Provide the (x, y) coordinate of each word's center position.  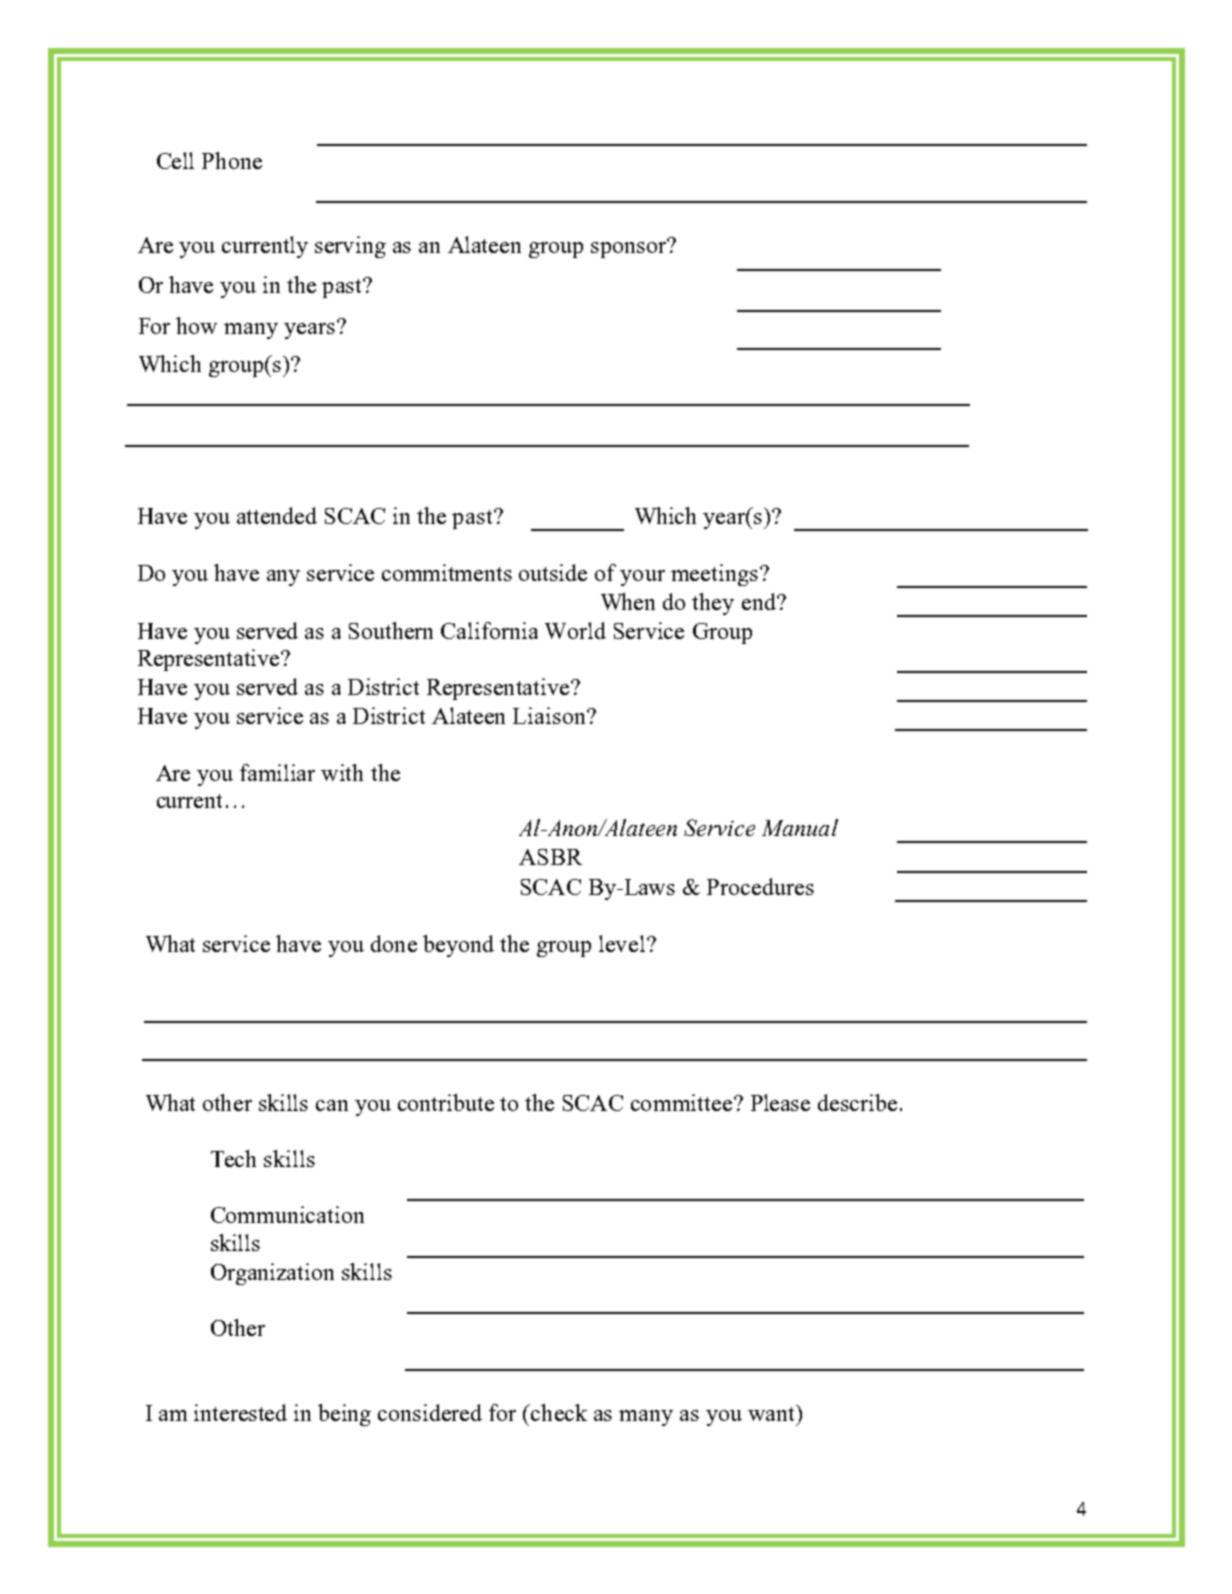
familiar (277, 772)
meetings (714, 575)
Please (780, 1102)
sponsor (630, 249)
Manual (800, 827)
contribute (446, 1102)
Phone (232, 160)
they (713, 604)
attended (277, 515)
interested (240, 1412)
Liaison (550, 715)
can (332, 1105)
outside (553, 572)
